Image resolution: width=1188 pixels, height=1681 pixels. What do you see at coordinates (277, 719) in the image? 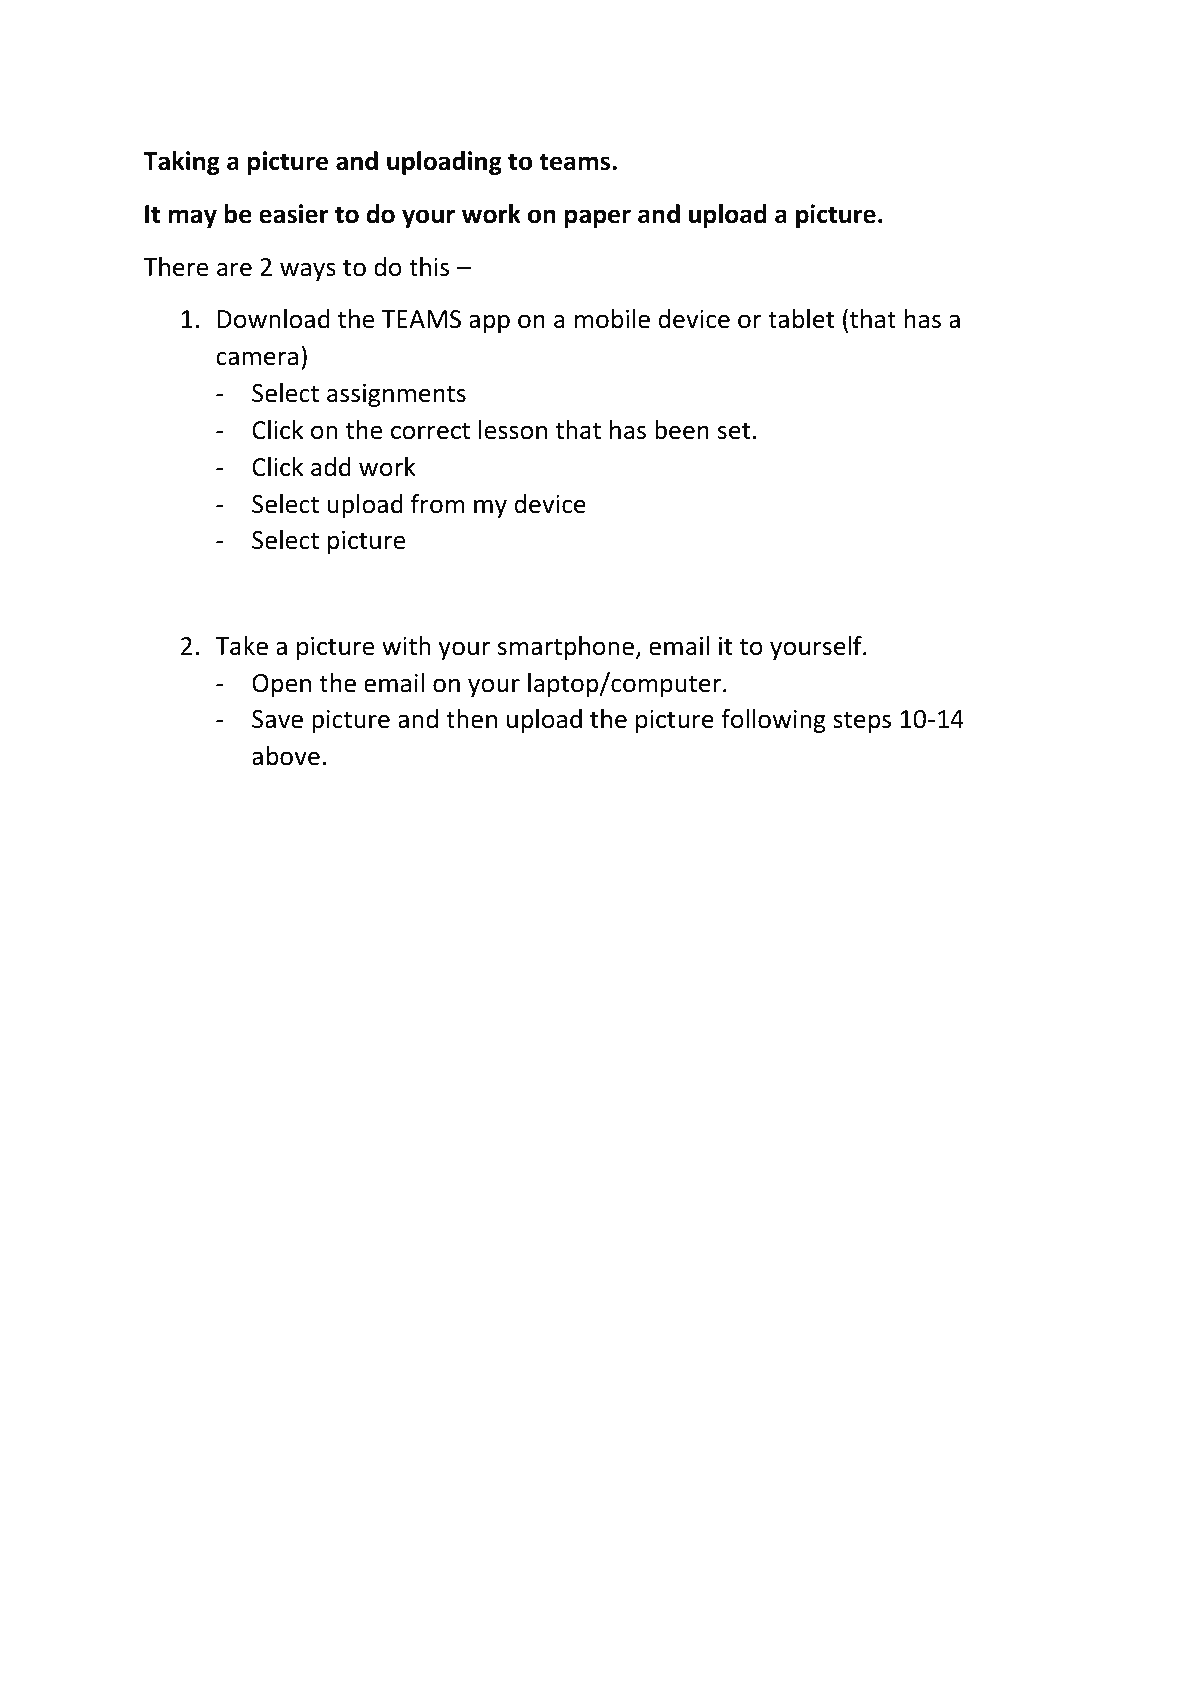
I see `Save` at bounding box center [277, 719].
